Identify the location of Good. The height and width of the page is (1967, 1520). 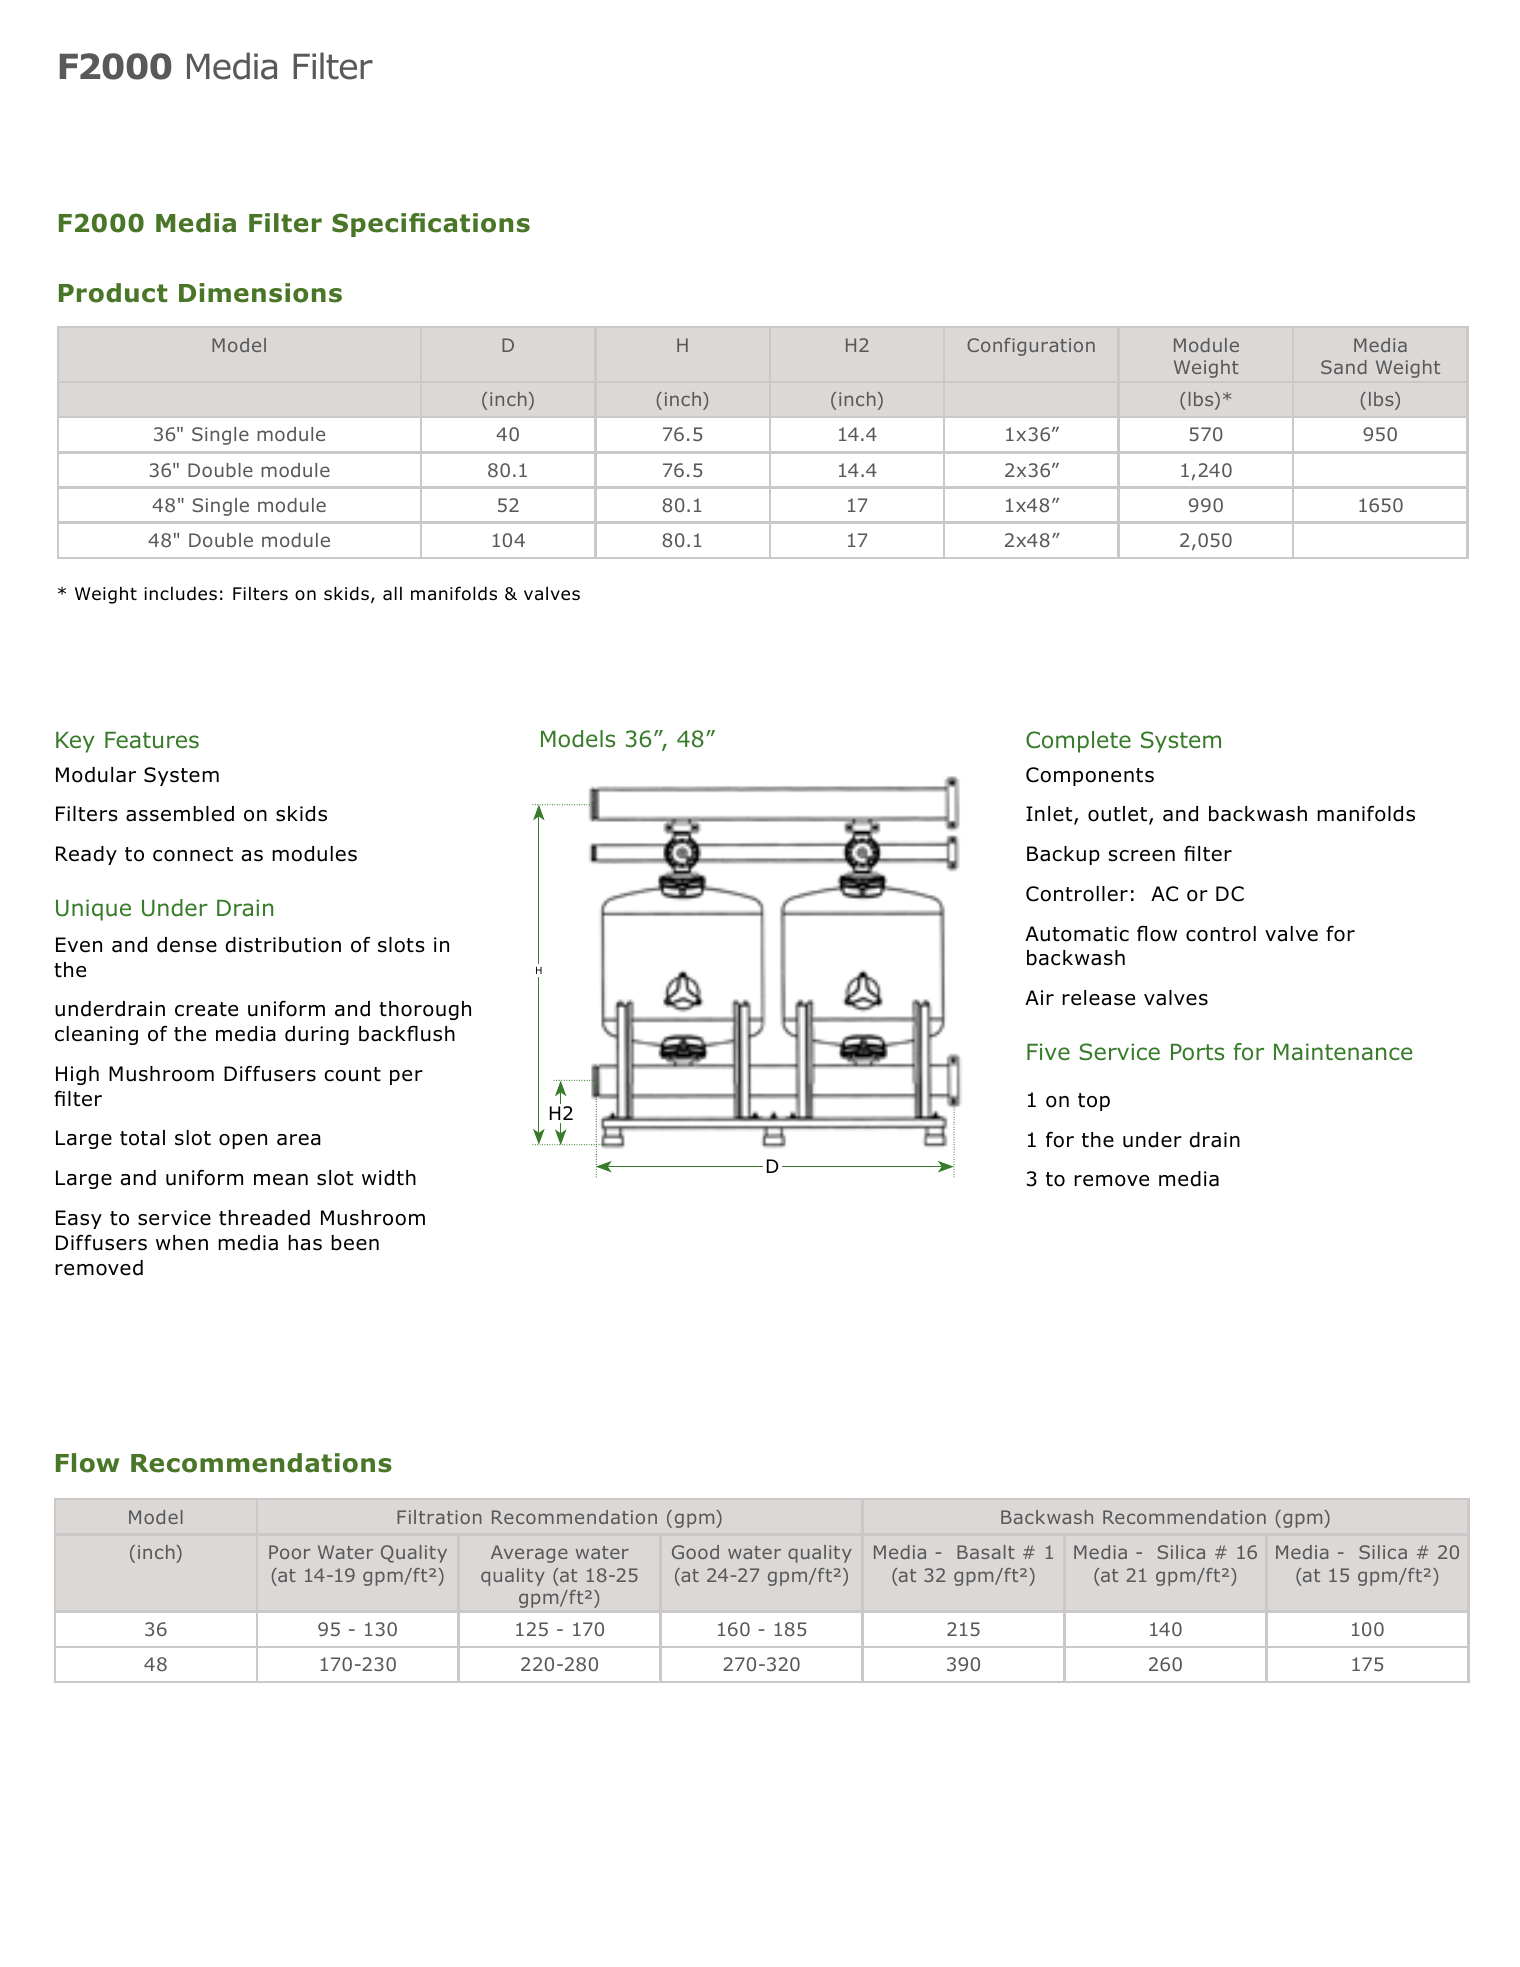
(695, 1552).
